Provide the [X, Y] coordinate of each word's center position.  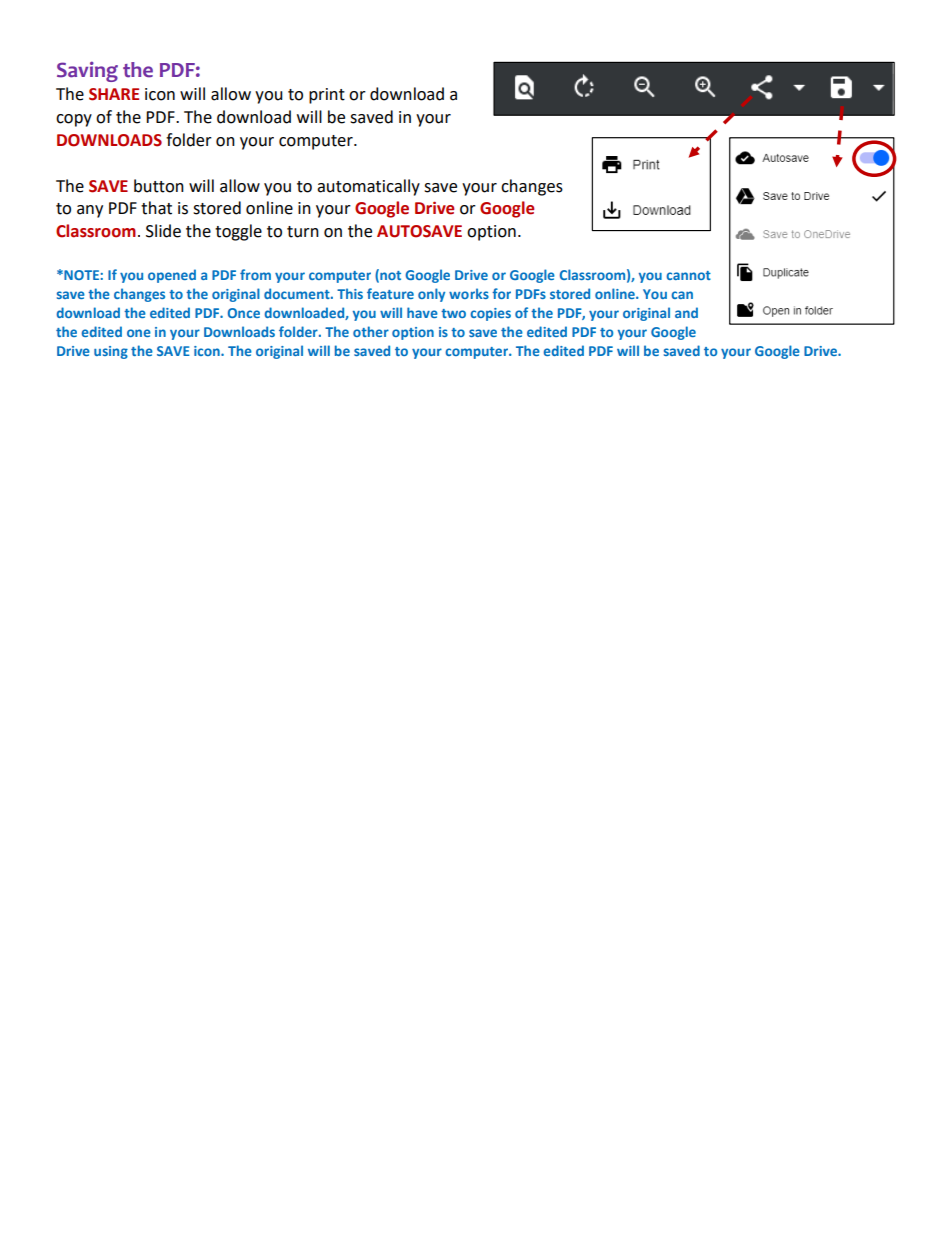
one [139, 333]
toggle [238, 232]
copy [74, 120]
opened [172, 276]
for [501, 293]
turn [303, 232]
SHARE [114, 94]
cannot [688, 275]
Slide [163, 231]
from [255, 274]
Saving [87, 71]
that [156, 208]
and [686, 312]
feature [390, 293]
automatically [368, 187]
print [327, 96]
